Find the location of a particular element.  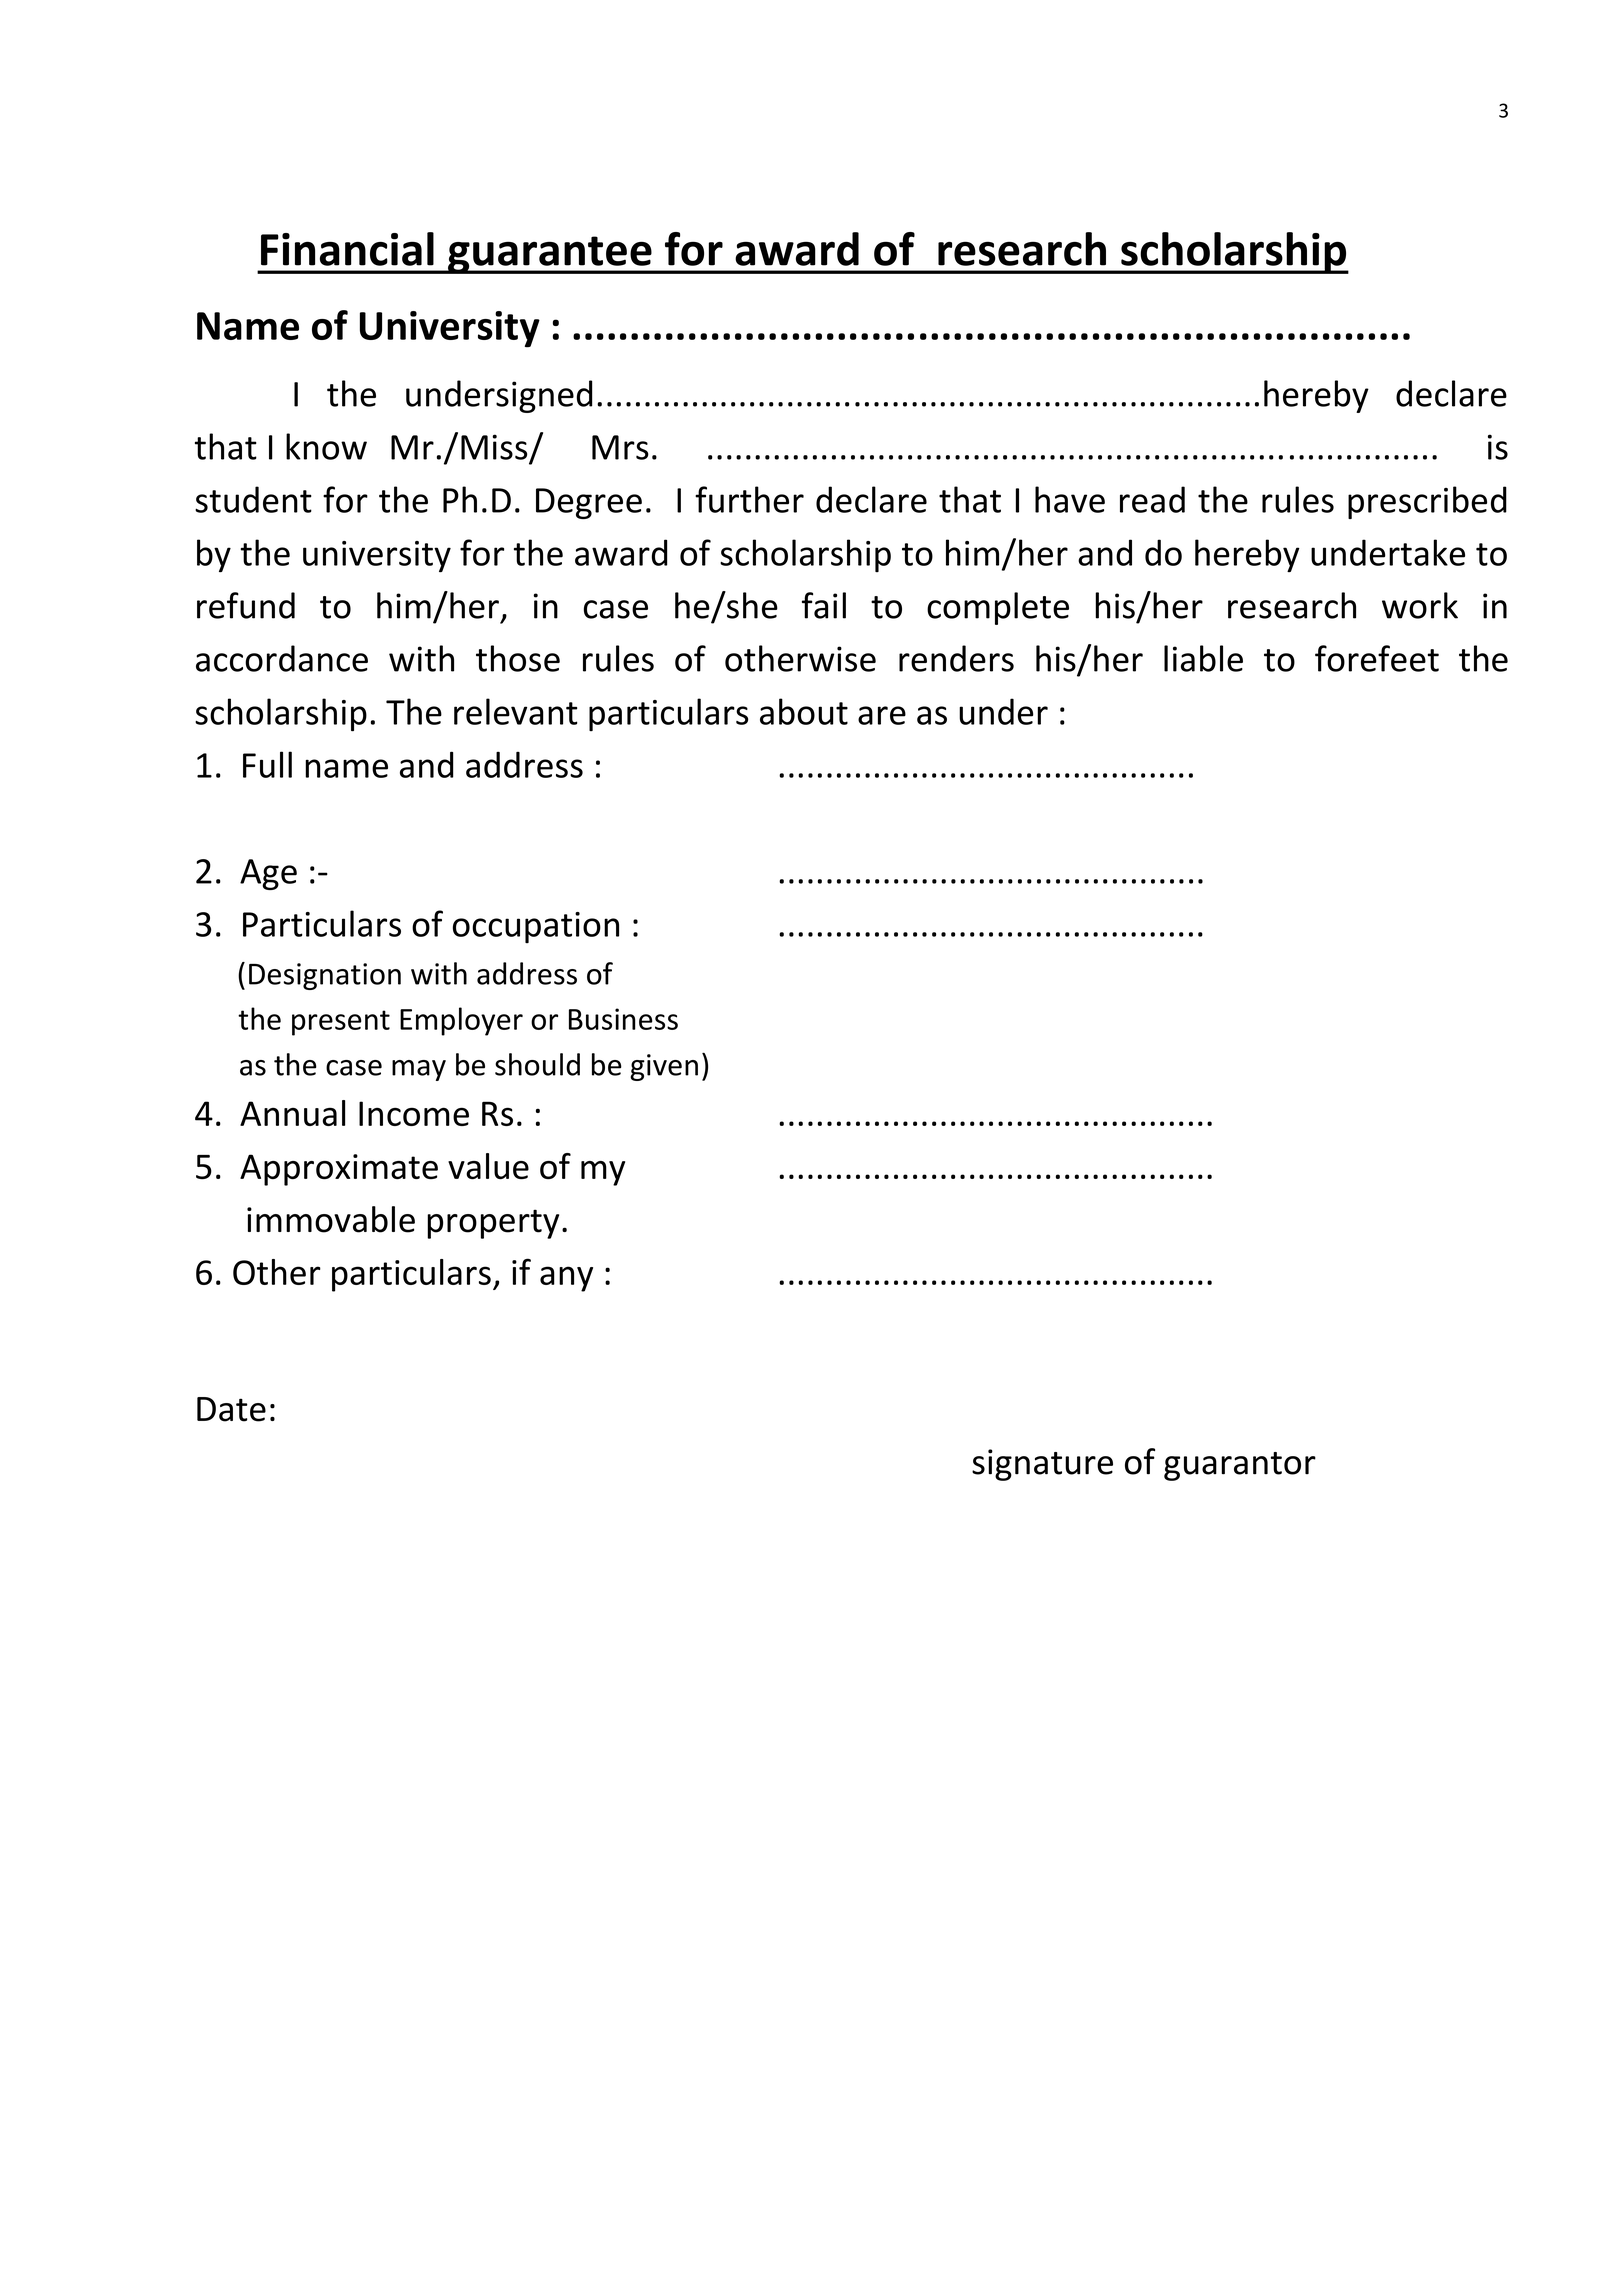

Date is located at coordinates (231, 1409).
